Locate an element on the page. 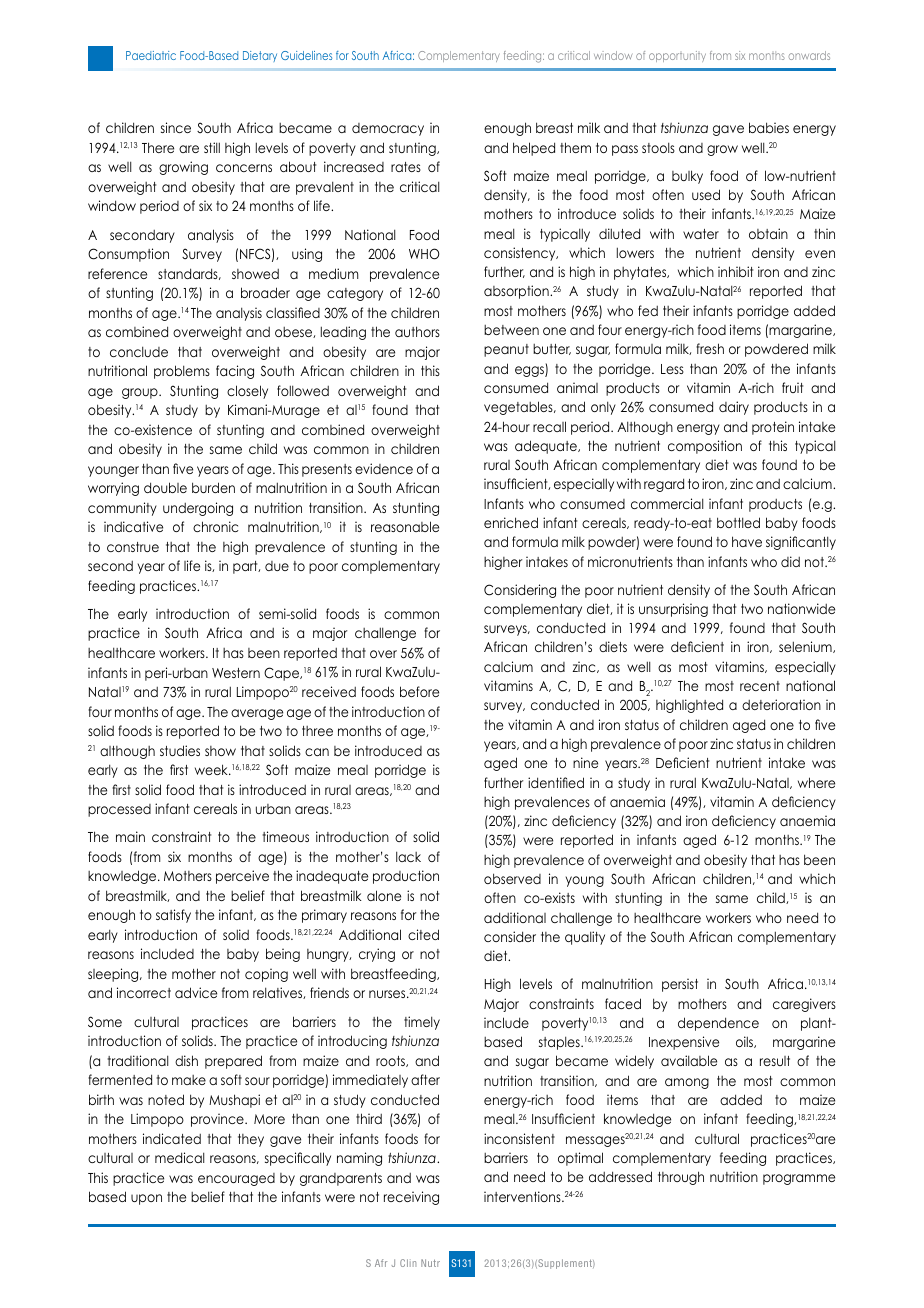 The width and height of the image is (924, 1308). before is located at coordinates (419, 691).
